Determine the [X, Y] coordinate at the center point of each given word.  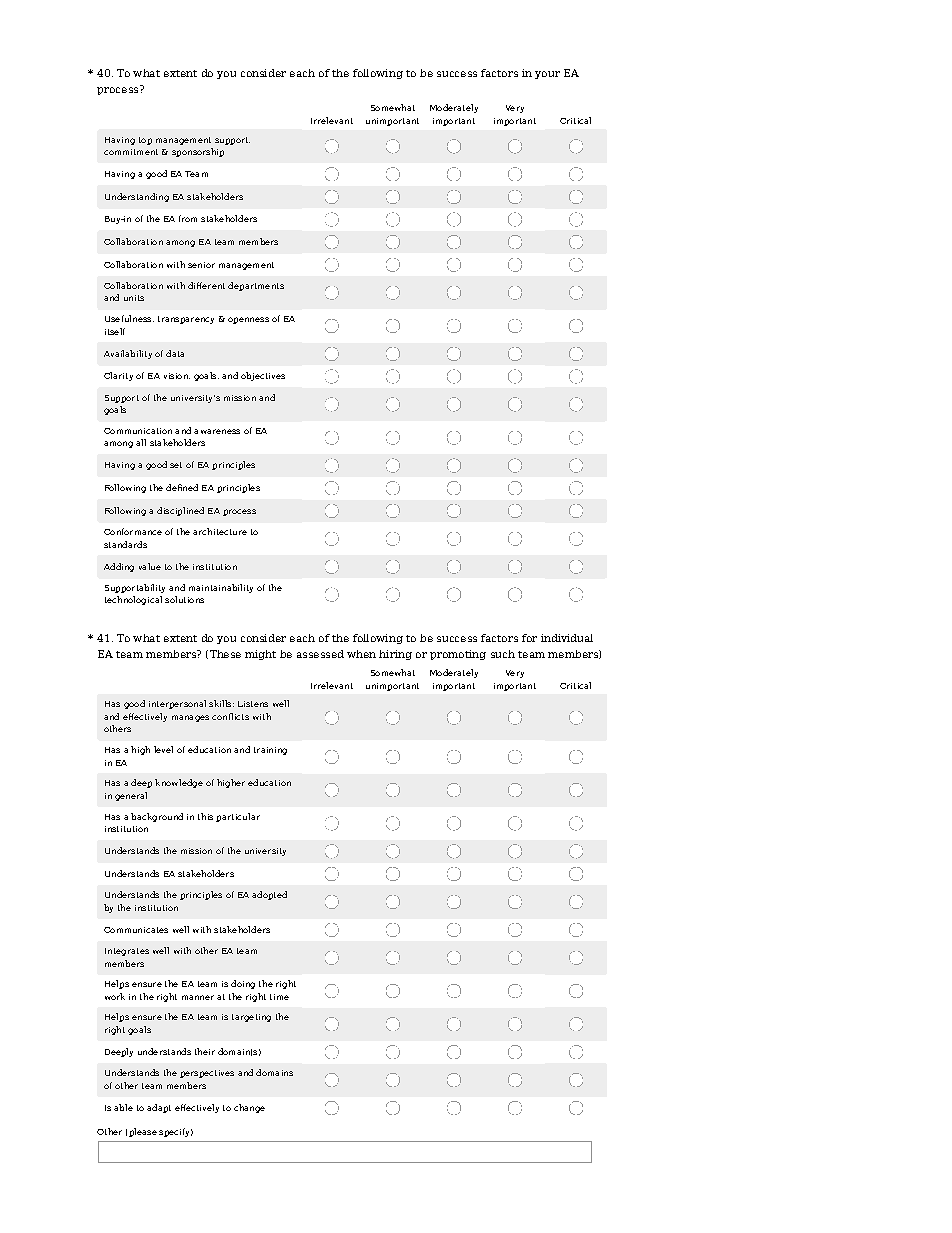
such [503, 654]
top [145, 141]
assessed [320, 654]
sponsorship [198, 152]
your [547, 75]
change [249, 1108]
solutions [184, 599]
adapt [159, 1108]
